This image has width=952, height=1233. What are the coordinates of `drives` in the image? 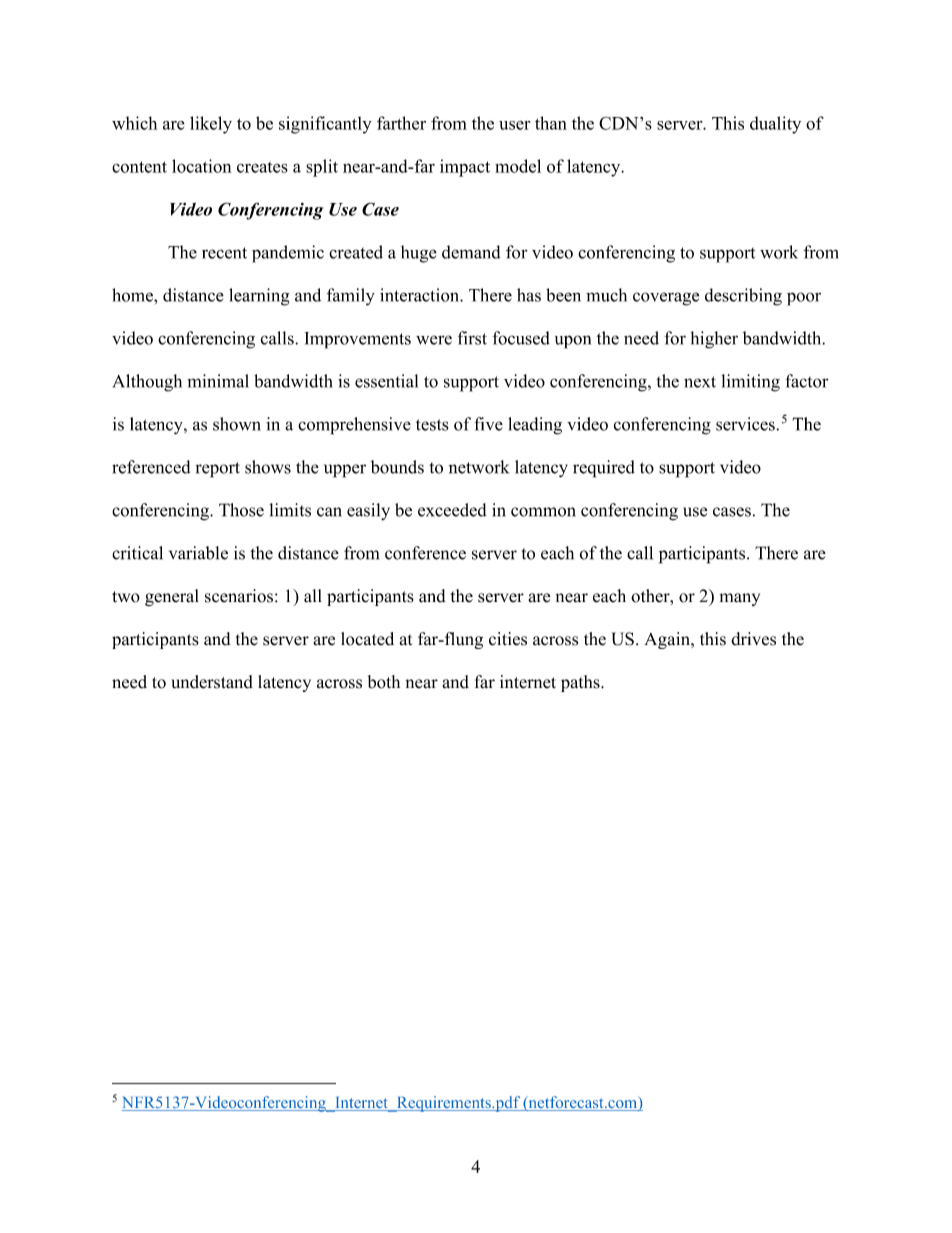 It's located at (753, 639).
